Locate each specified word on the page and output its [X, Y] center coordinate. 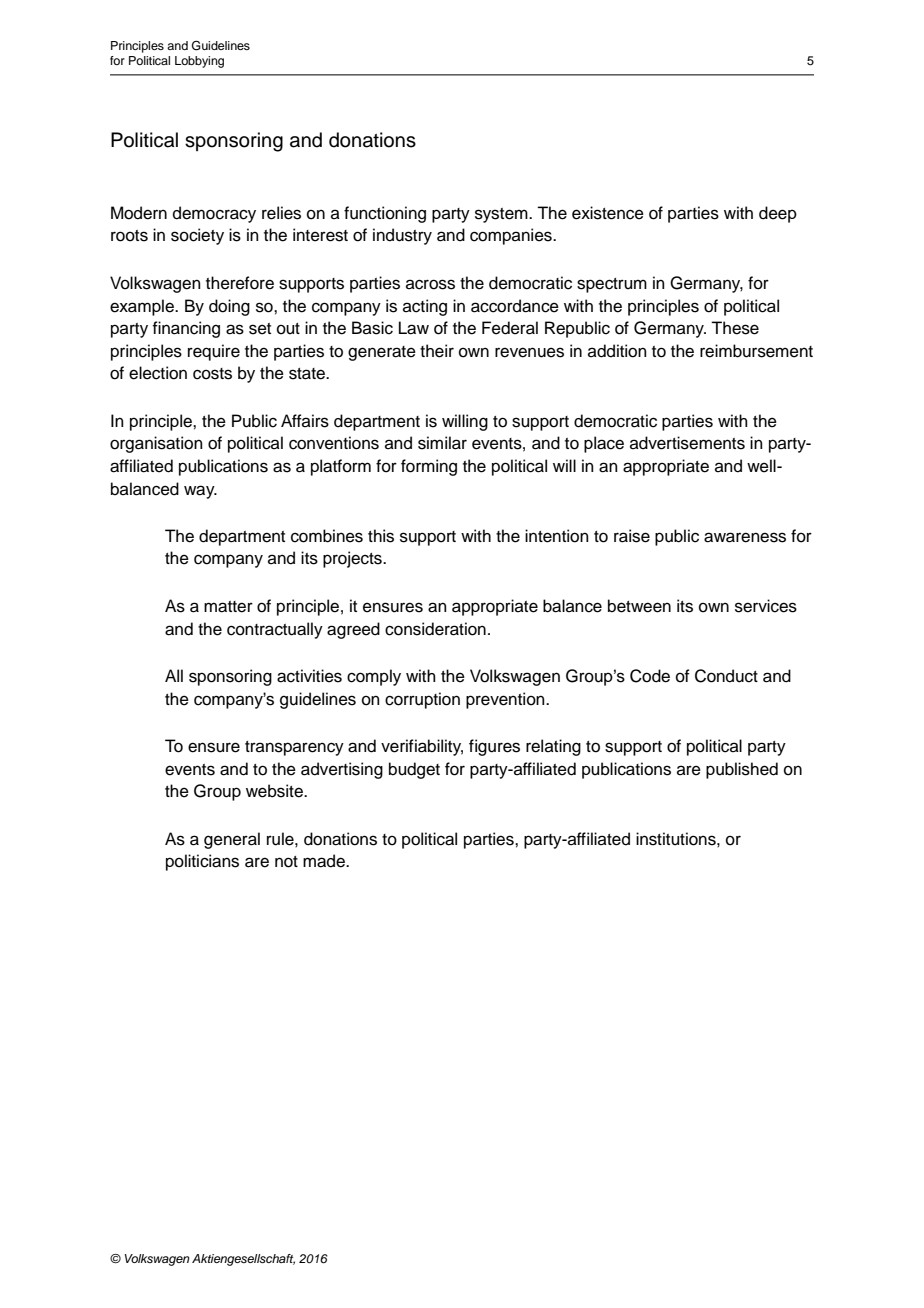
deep [778, 214]
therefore [240, 283]
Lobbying [199, 62]
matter [228, 607]
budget [414, 770]
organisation [156, 444]
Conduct [726, 676]
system [502, 215]
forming [429, 467]
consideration [435, 629]
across [430, 284]
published [742, 770]
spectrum [612, 285]
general [232, 840]
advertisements [687, 443]
